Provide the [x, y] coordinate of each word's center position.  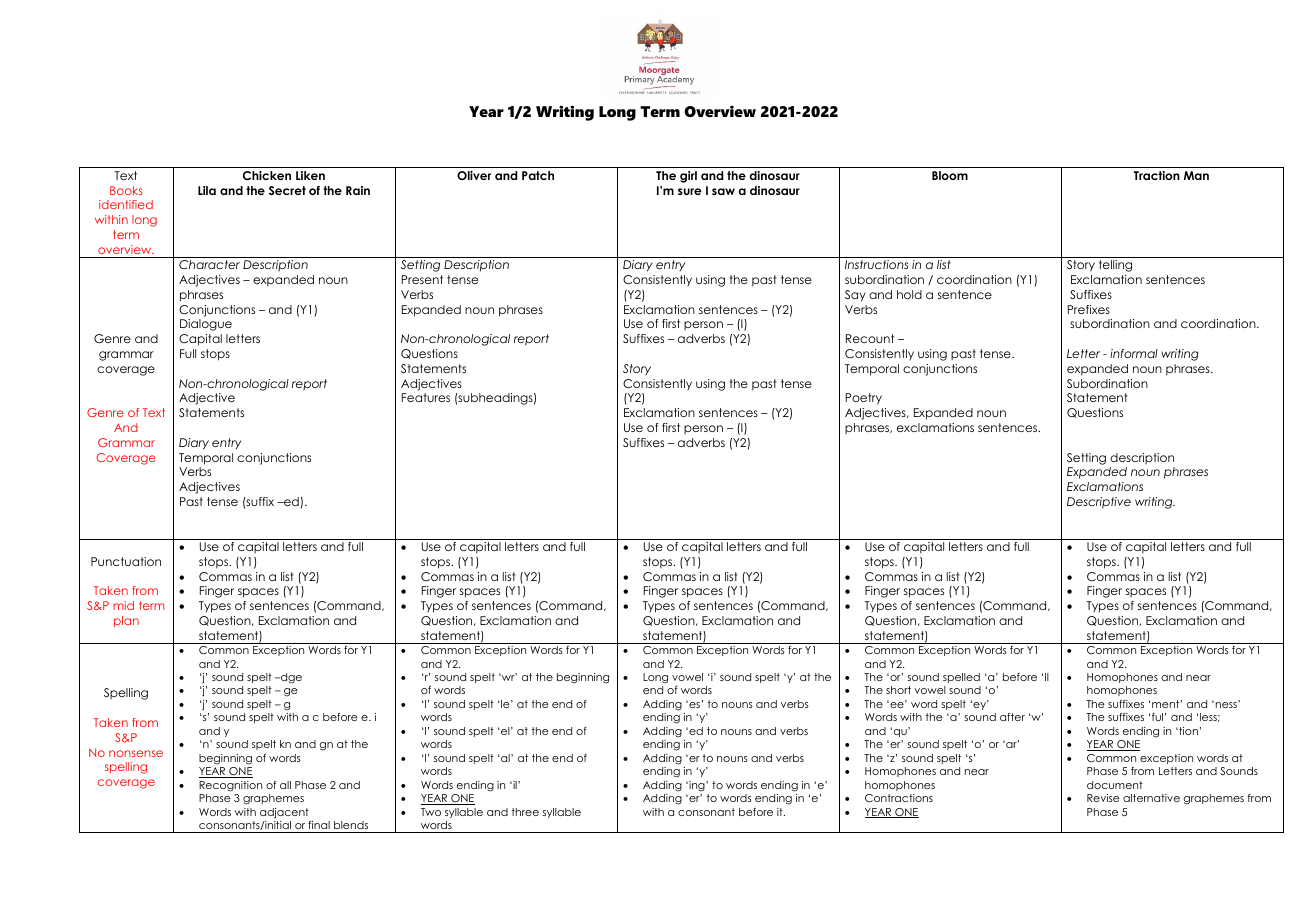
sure [690, 191]
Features [426, 397]
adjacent [284, 813]
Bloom [950, 175]
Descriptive [1099, 503]
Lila [207, 190]
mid [123, 605]
